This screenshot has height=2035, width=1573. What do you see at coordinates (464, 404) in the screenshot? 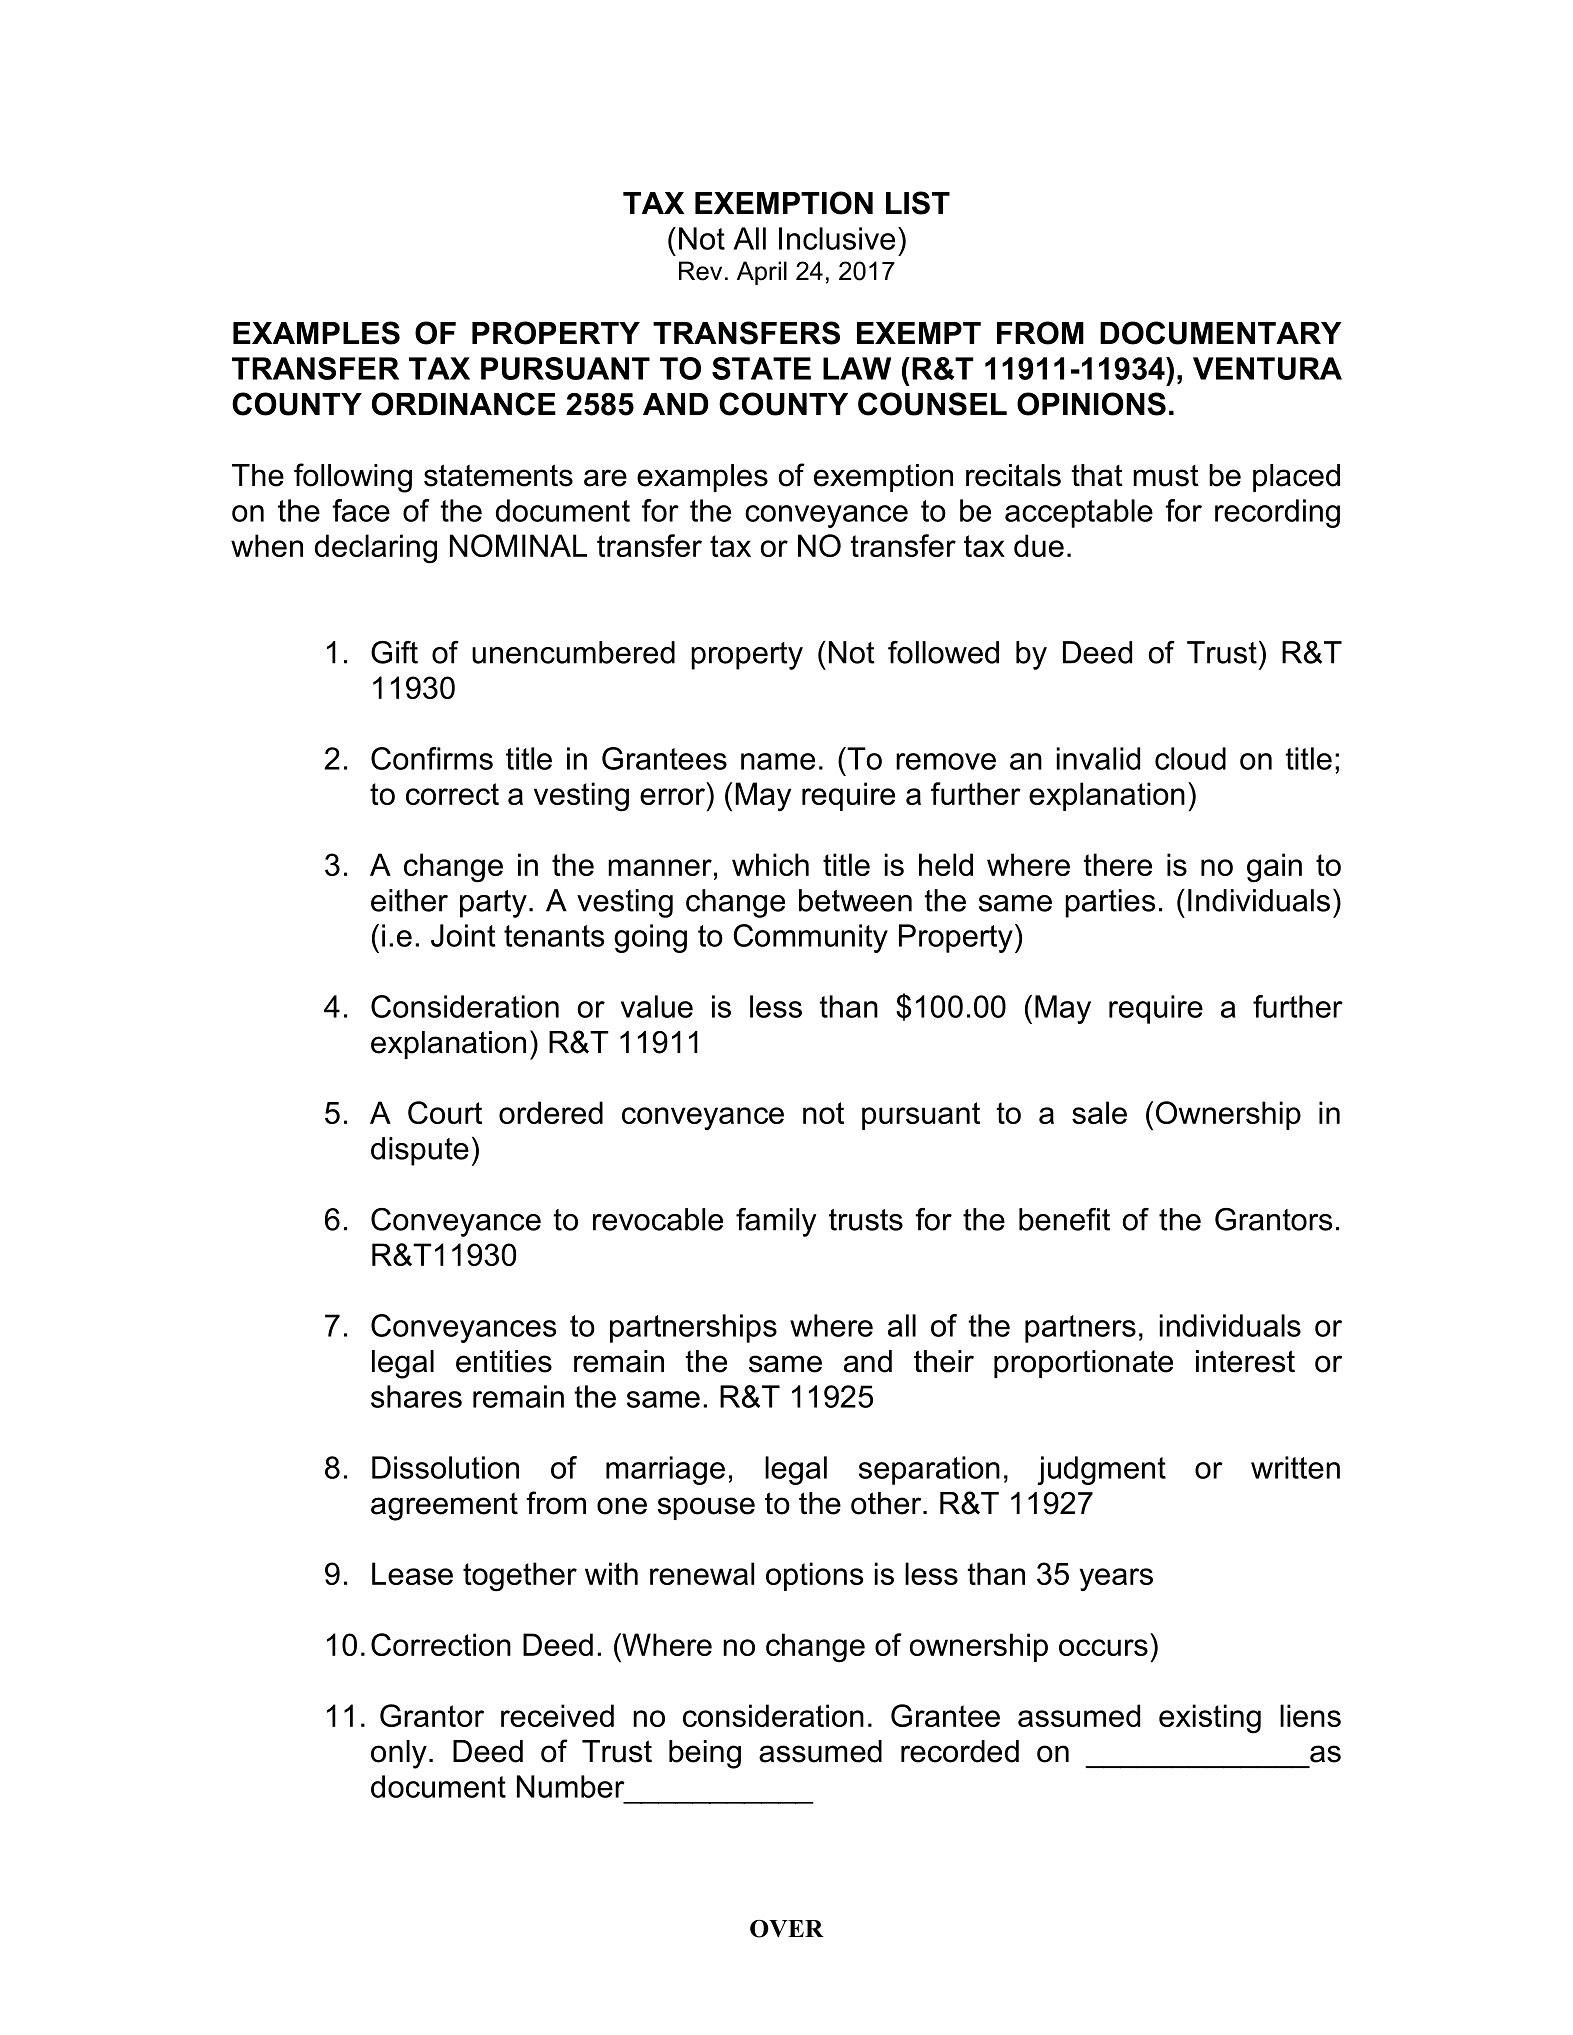
I see `ORDINANCE` at bounding box center [464, 404].
